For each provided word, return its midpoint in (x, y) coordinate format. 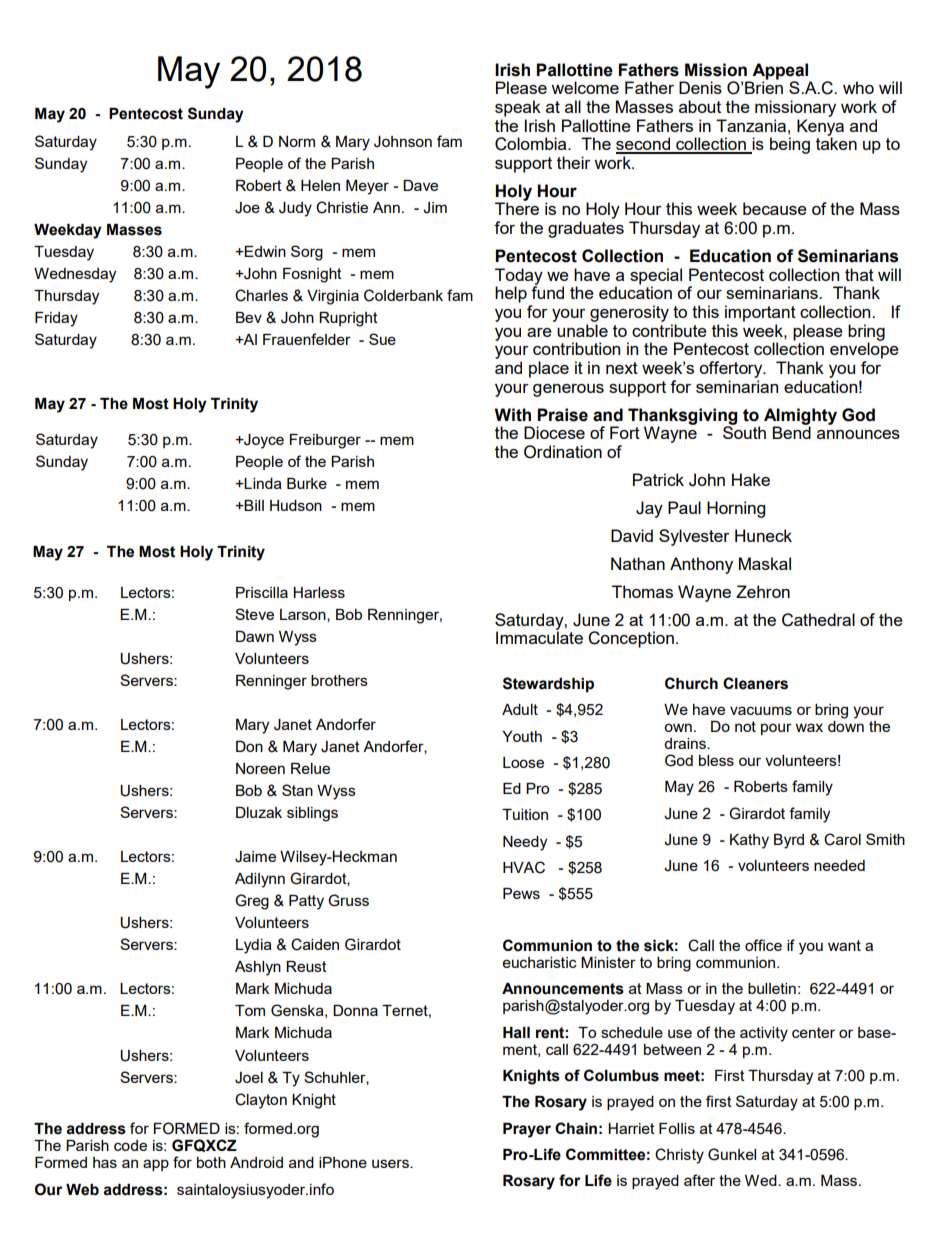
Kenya (820, 128)
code (130, 1145)
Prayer (527, 1130)
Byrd (789, 841)
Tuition (525, 814)
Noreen (260, 768)
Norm (297, 141)
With (513, 415)
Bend (791, 431)
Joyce (263, 441)
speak (518, 108)
